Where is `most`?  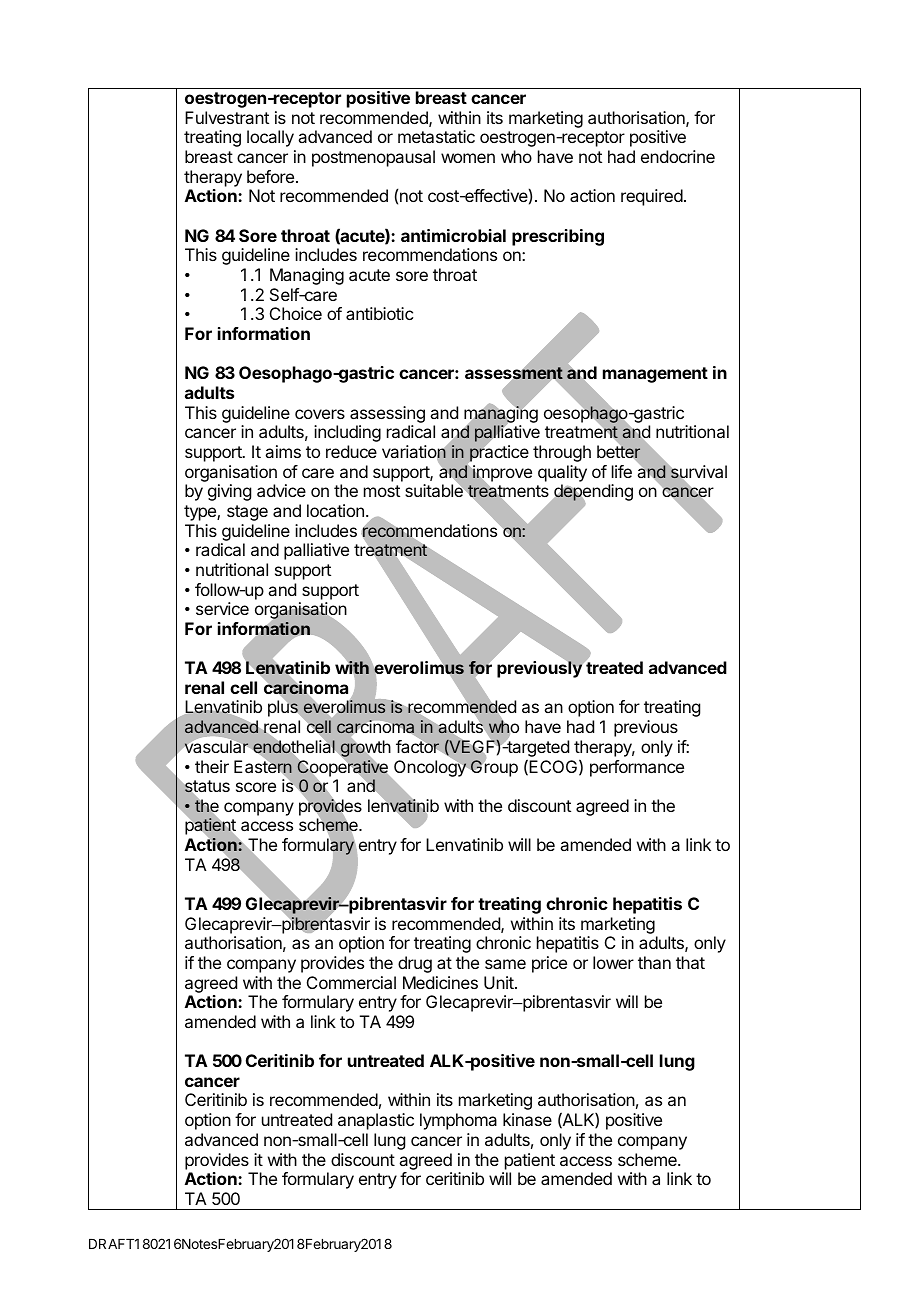
most is located at coordinates (382, 491).
